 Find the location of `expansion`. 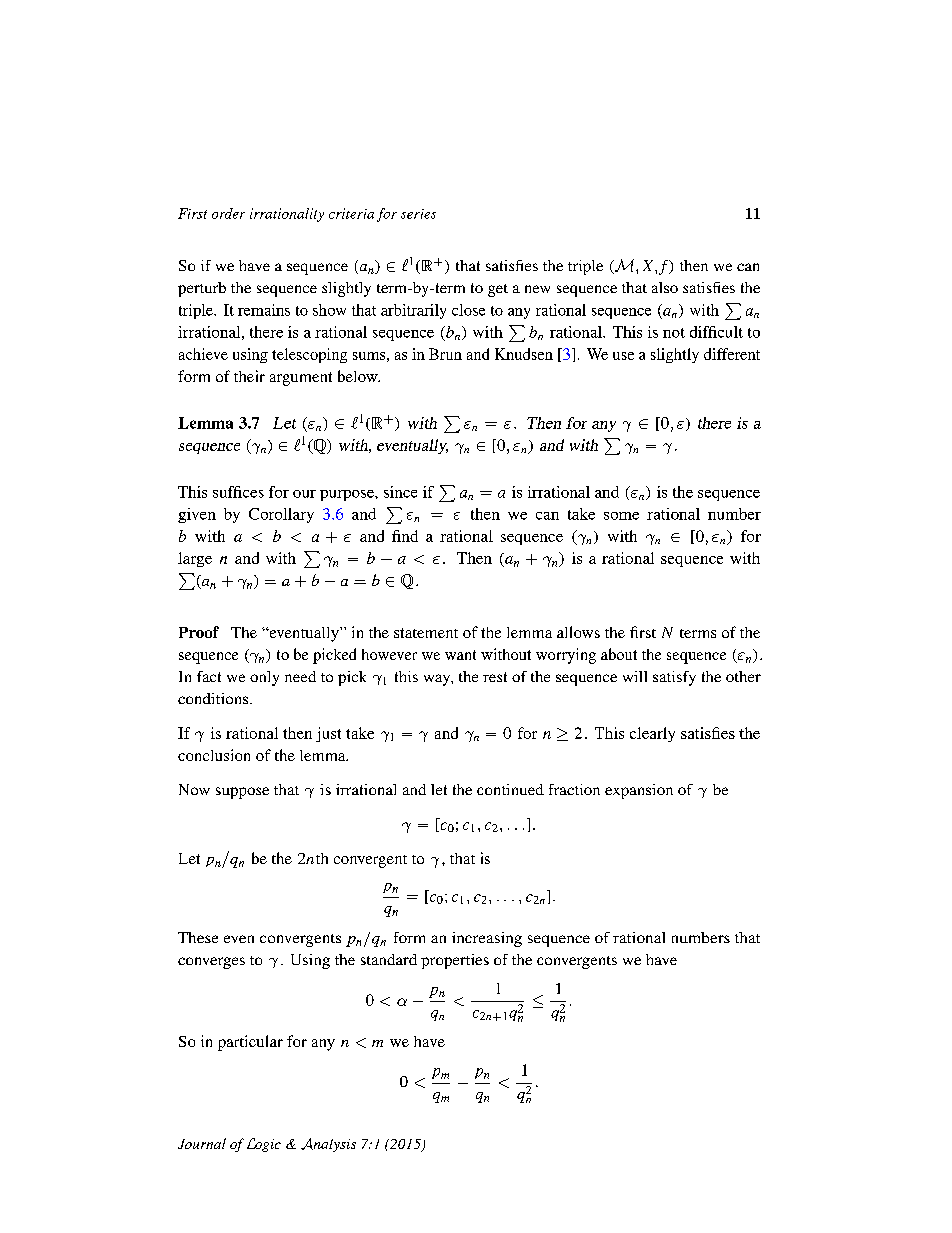

expansion is located at coordinates (639, 791).
